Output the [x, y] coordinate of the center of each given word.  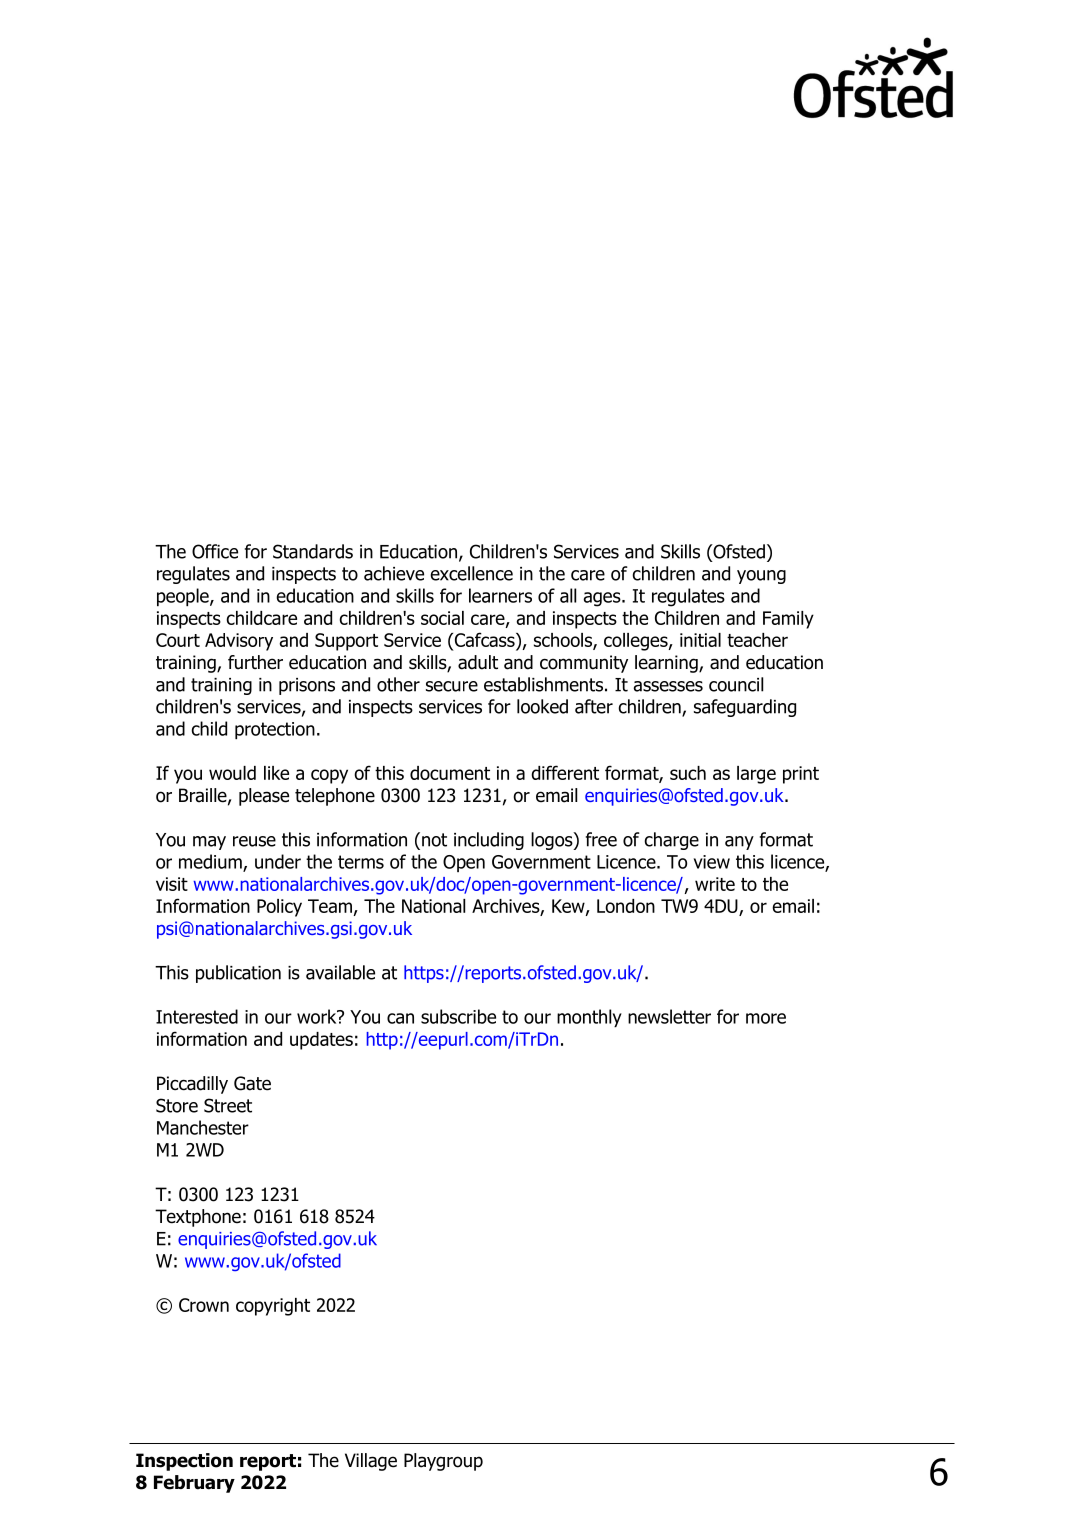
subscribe [458, 1016]
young [761, 577]
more [766, 1018]
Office [215, 551]
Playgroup [443, 1462]
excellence [471, 573]
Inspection [184, 1462]
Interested [197, 1016]
